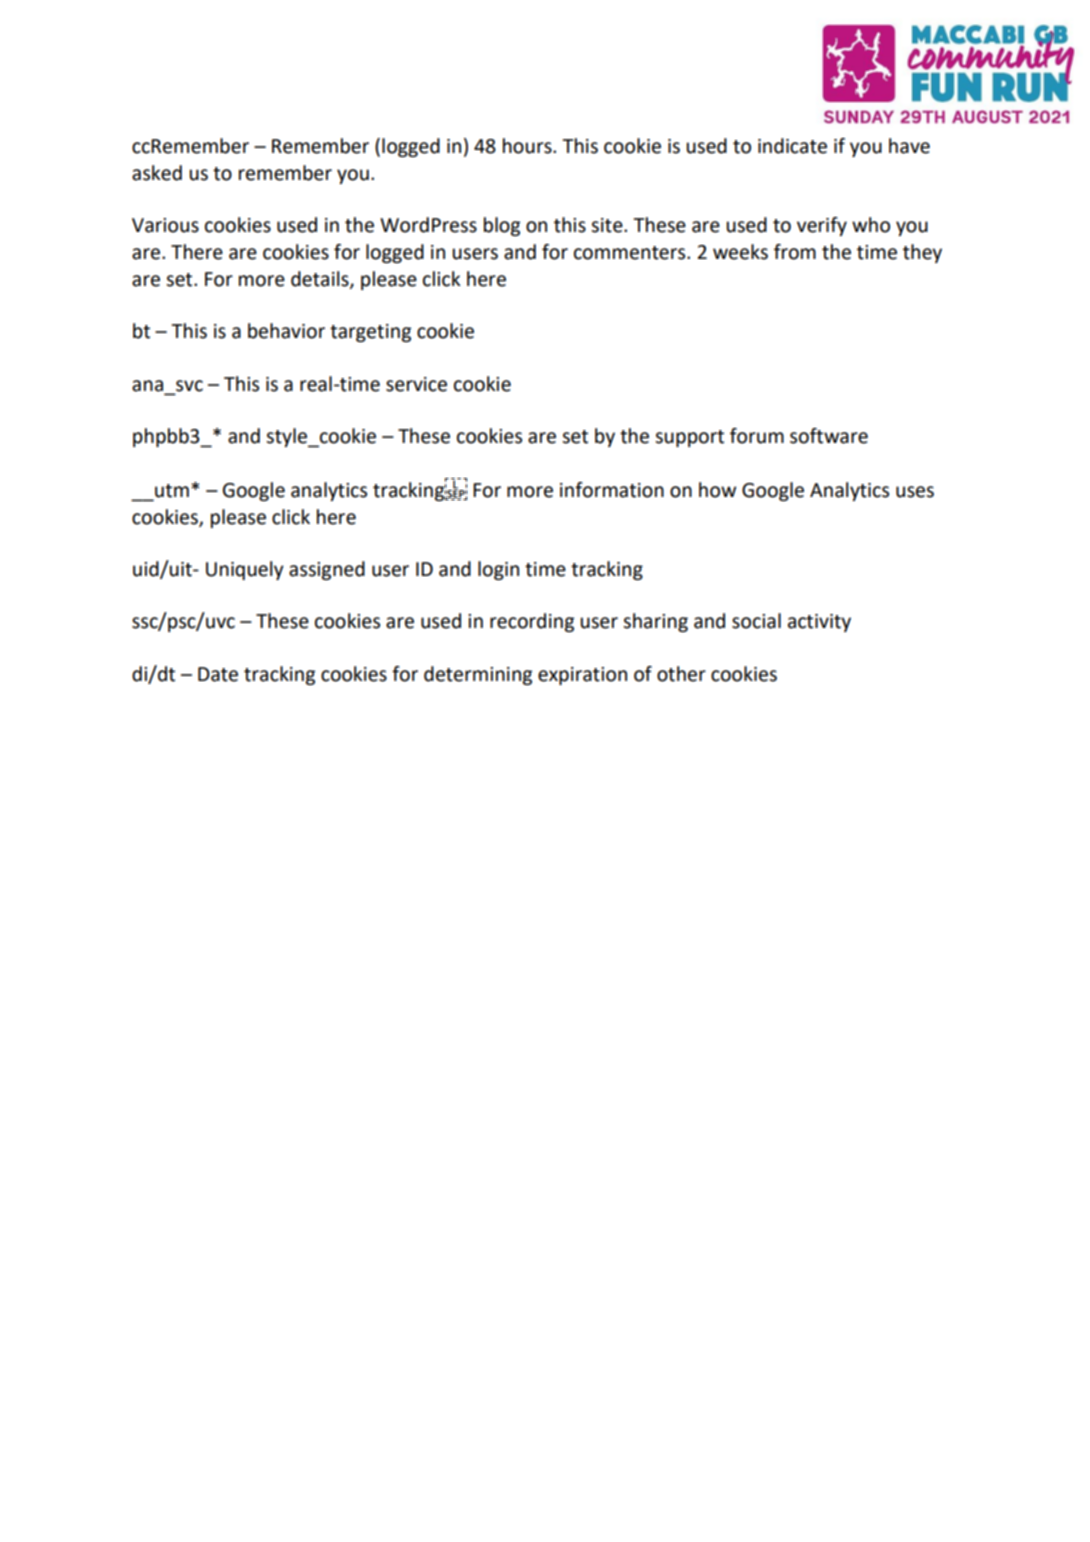 The width and height of the document is (1090, 1542). What do you see at coordinates (829, 436) in the document?
I see `software` at bounding box center [829, 436].
